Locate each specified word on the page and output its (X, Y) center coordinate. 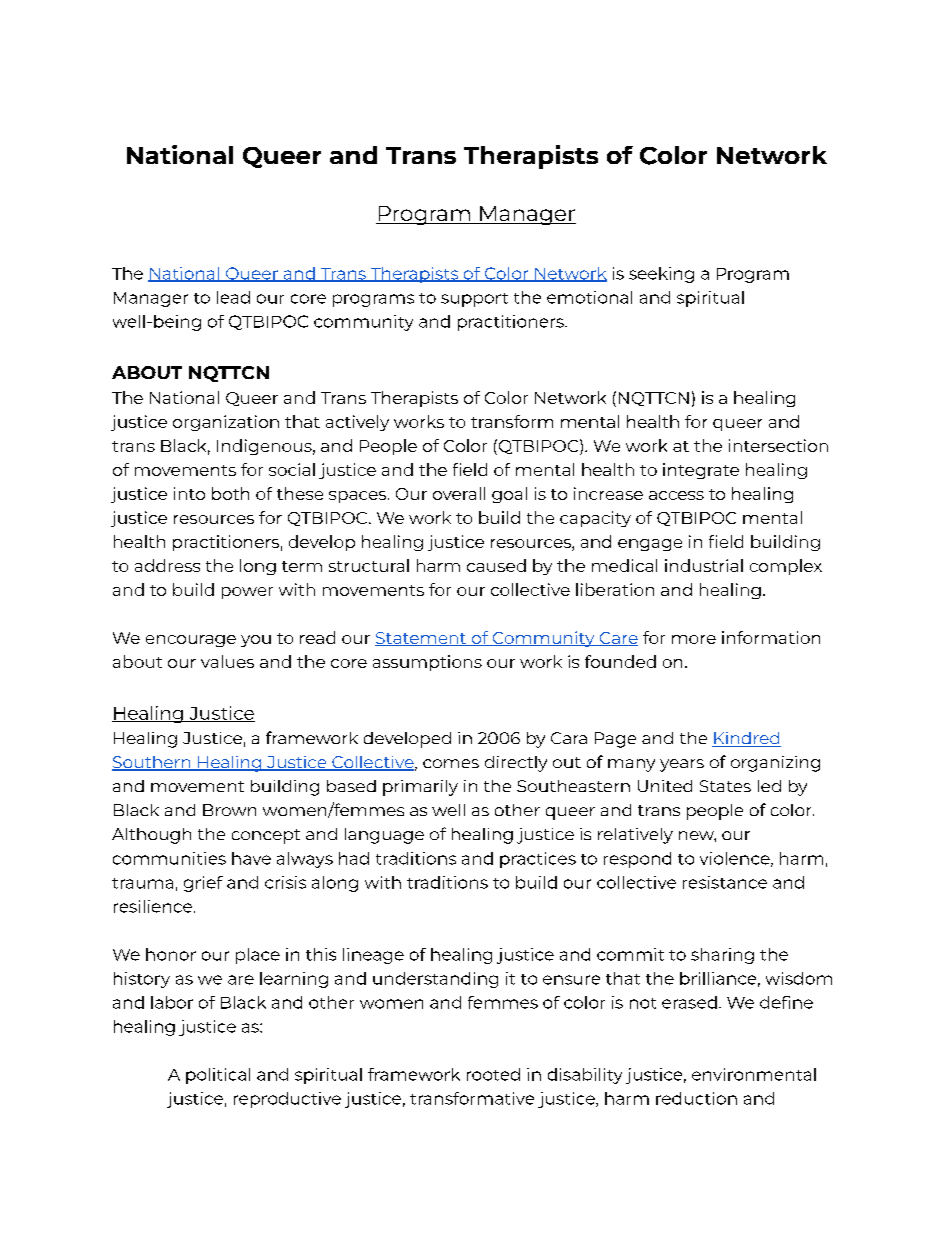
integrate (701, 471)
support (474, 300)
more (694, 639)
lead (233, 297)
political (218, 1076)
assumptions (427, 663)
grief (203, 884)
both (230, 493)
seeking (661, 275)
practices (538, 860)
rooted (493, 1074)
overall (459, 493)
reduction (696, 1098)
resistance (725, 882)
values (227, 661)
